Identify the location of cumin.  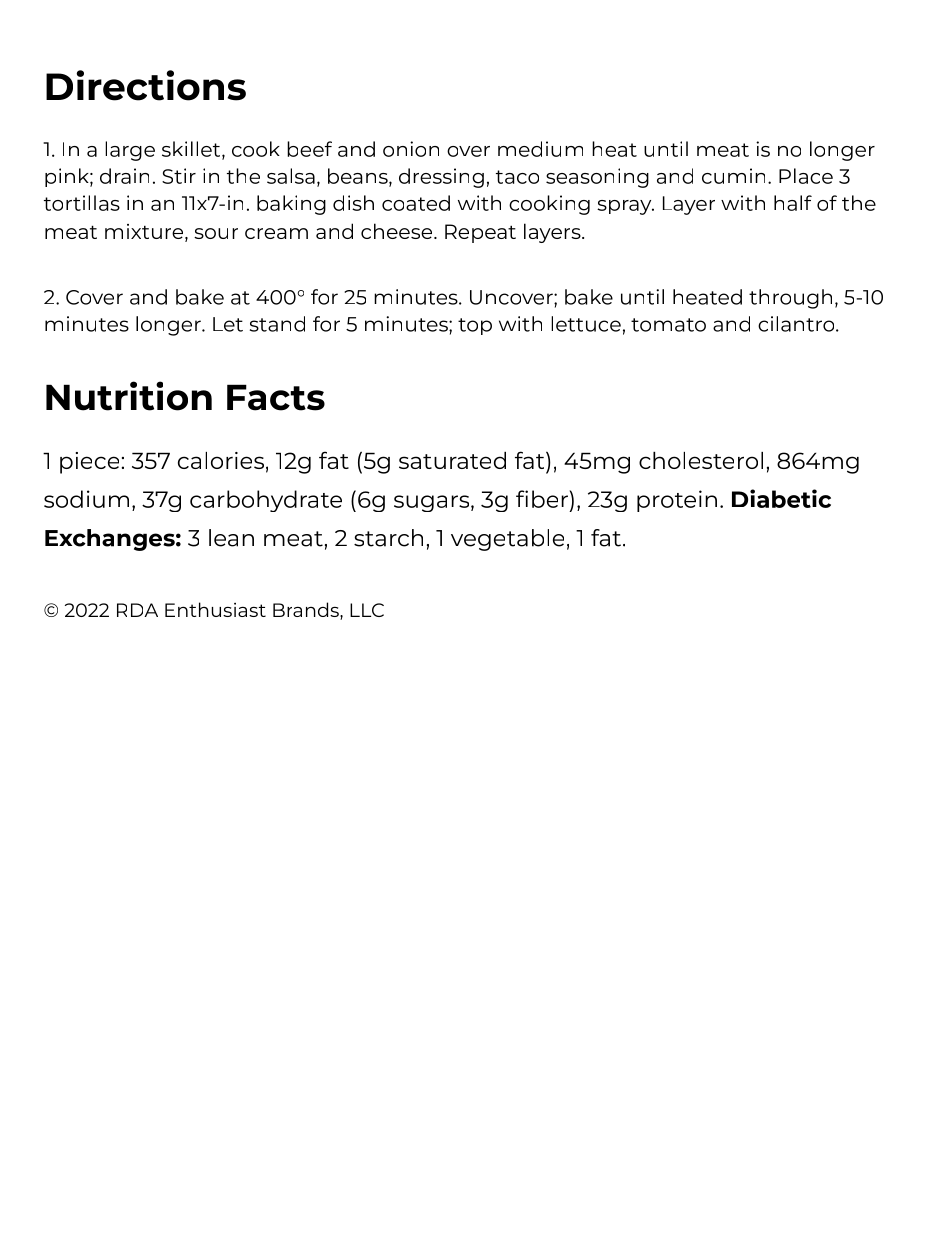
(733, 176).
